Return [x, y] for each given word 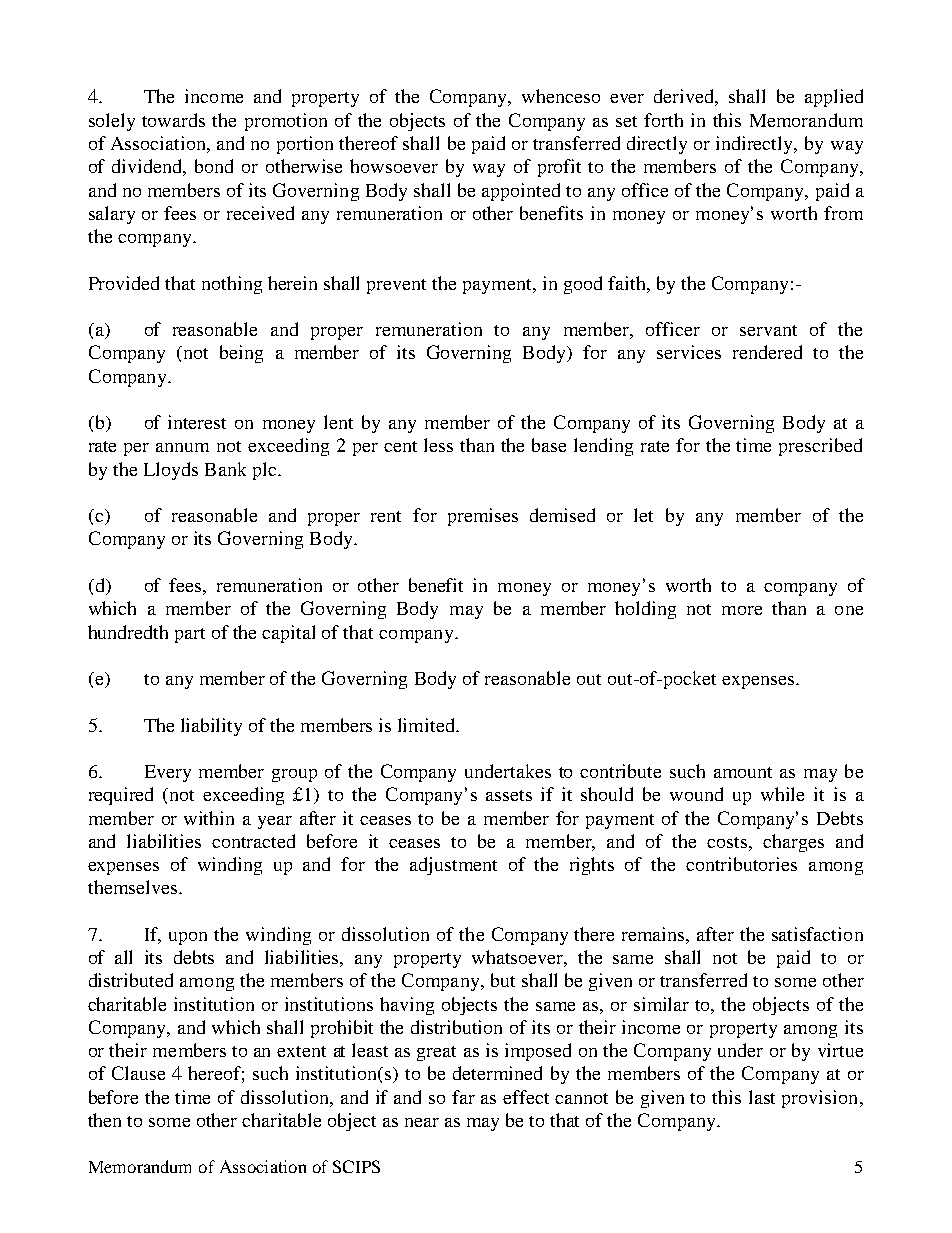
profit [559, 168]
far [463, 1097]
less [438, 445]
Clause [138, 1073]
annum [182, 447]
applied [834, 98]
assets [509, 795]
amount [743, 772]
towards [173, 120]
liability [211, 727]
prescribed [820, 447]
